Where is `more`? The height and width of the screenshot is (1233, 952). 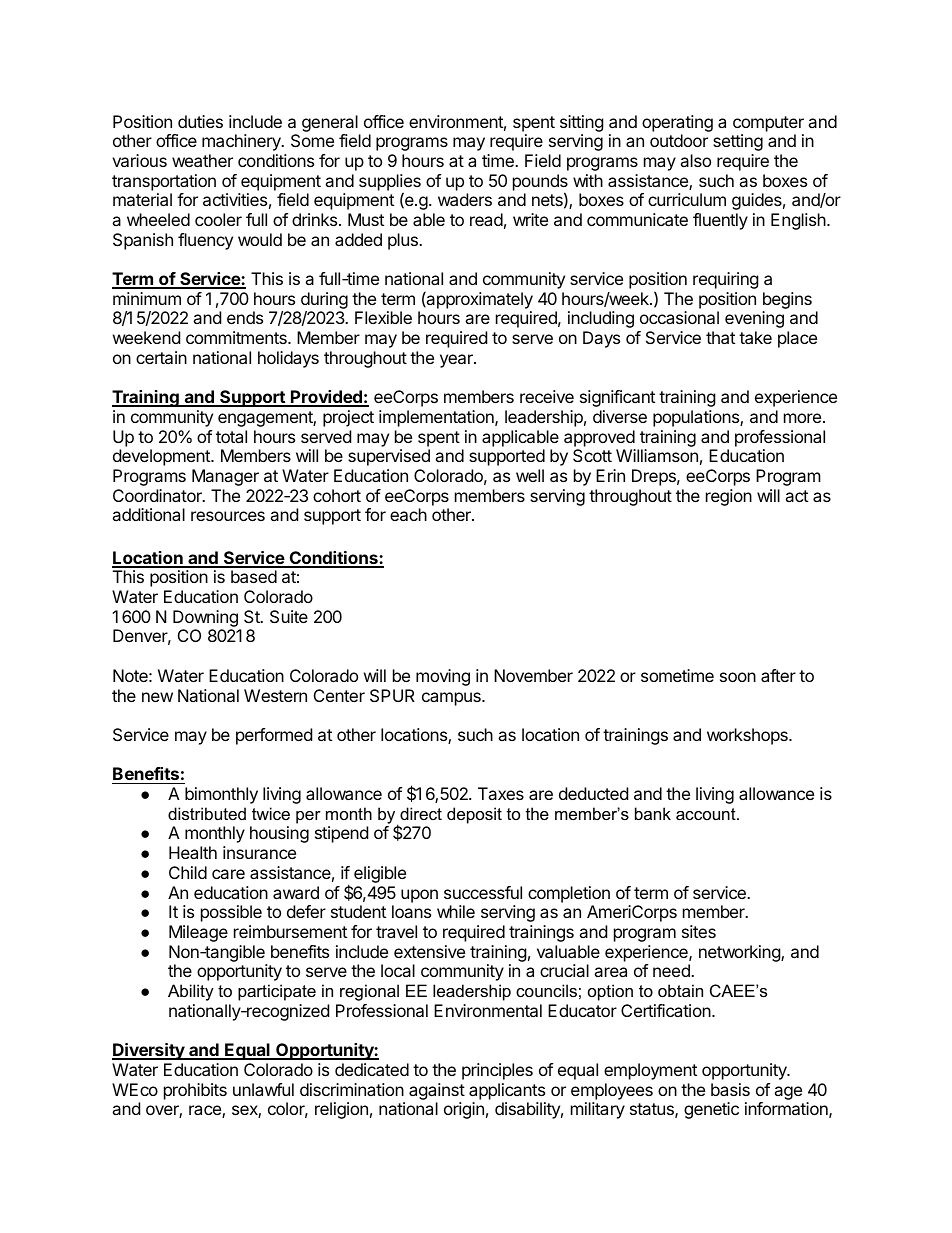
more is located at coordinates (802, 418).
